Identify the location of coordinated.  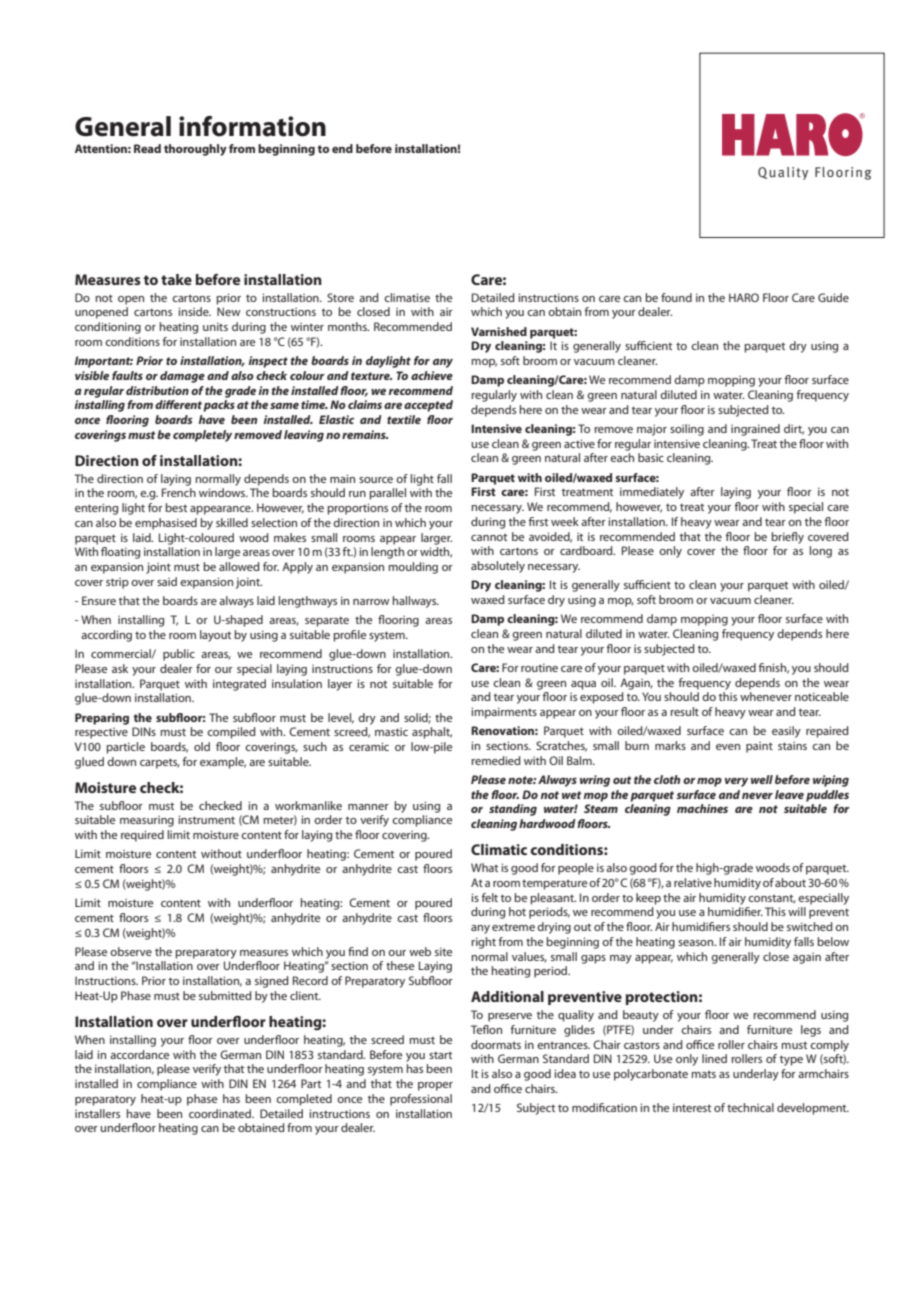
(221, 1113).
